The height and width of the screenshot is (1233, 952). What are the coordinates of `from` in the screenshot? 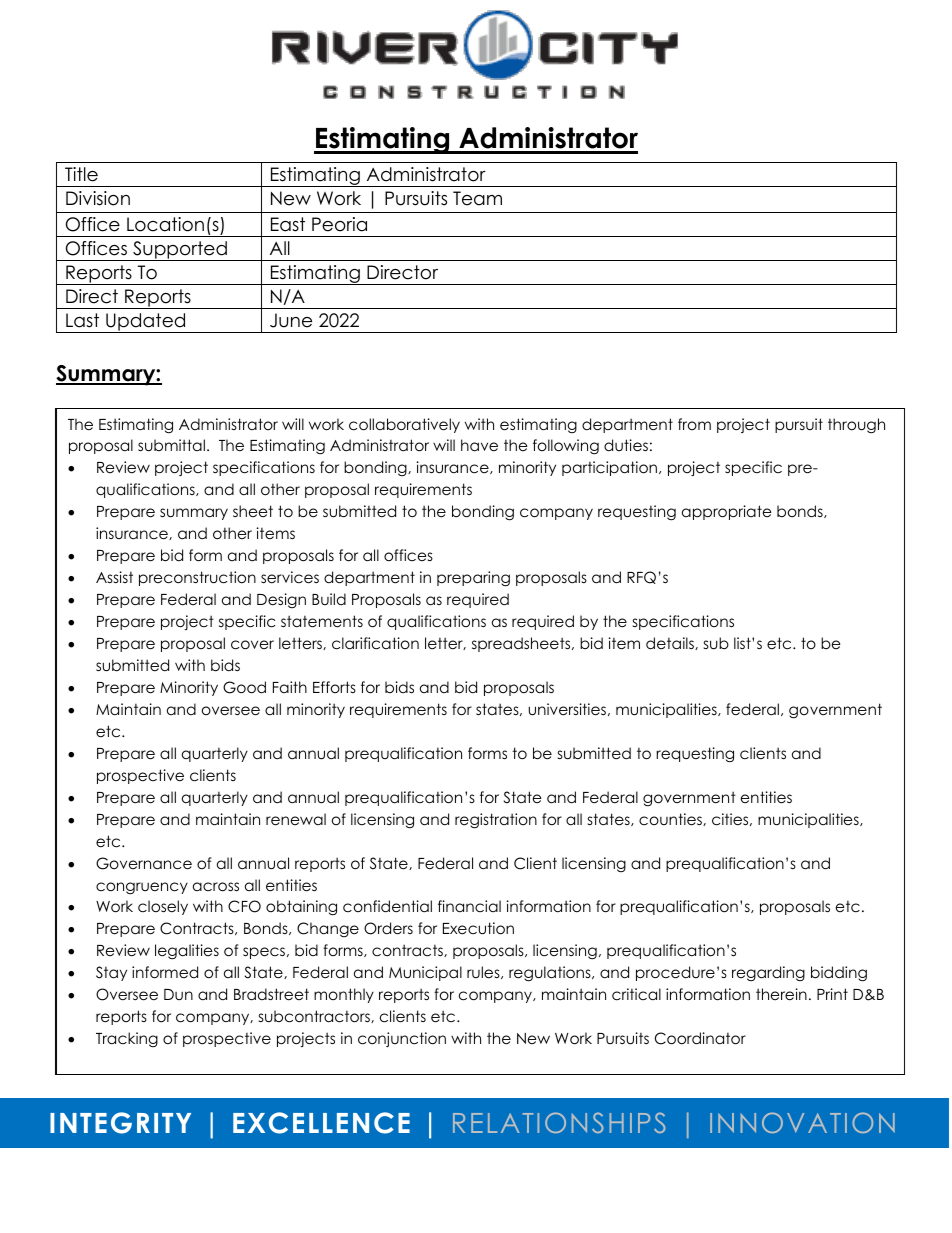 It's located at (694, 424).
